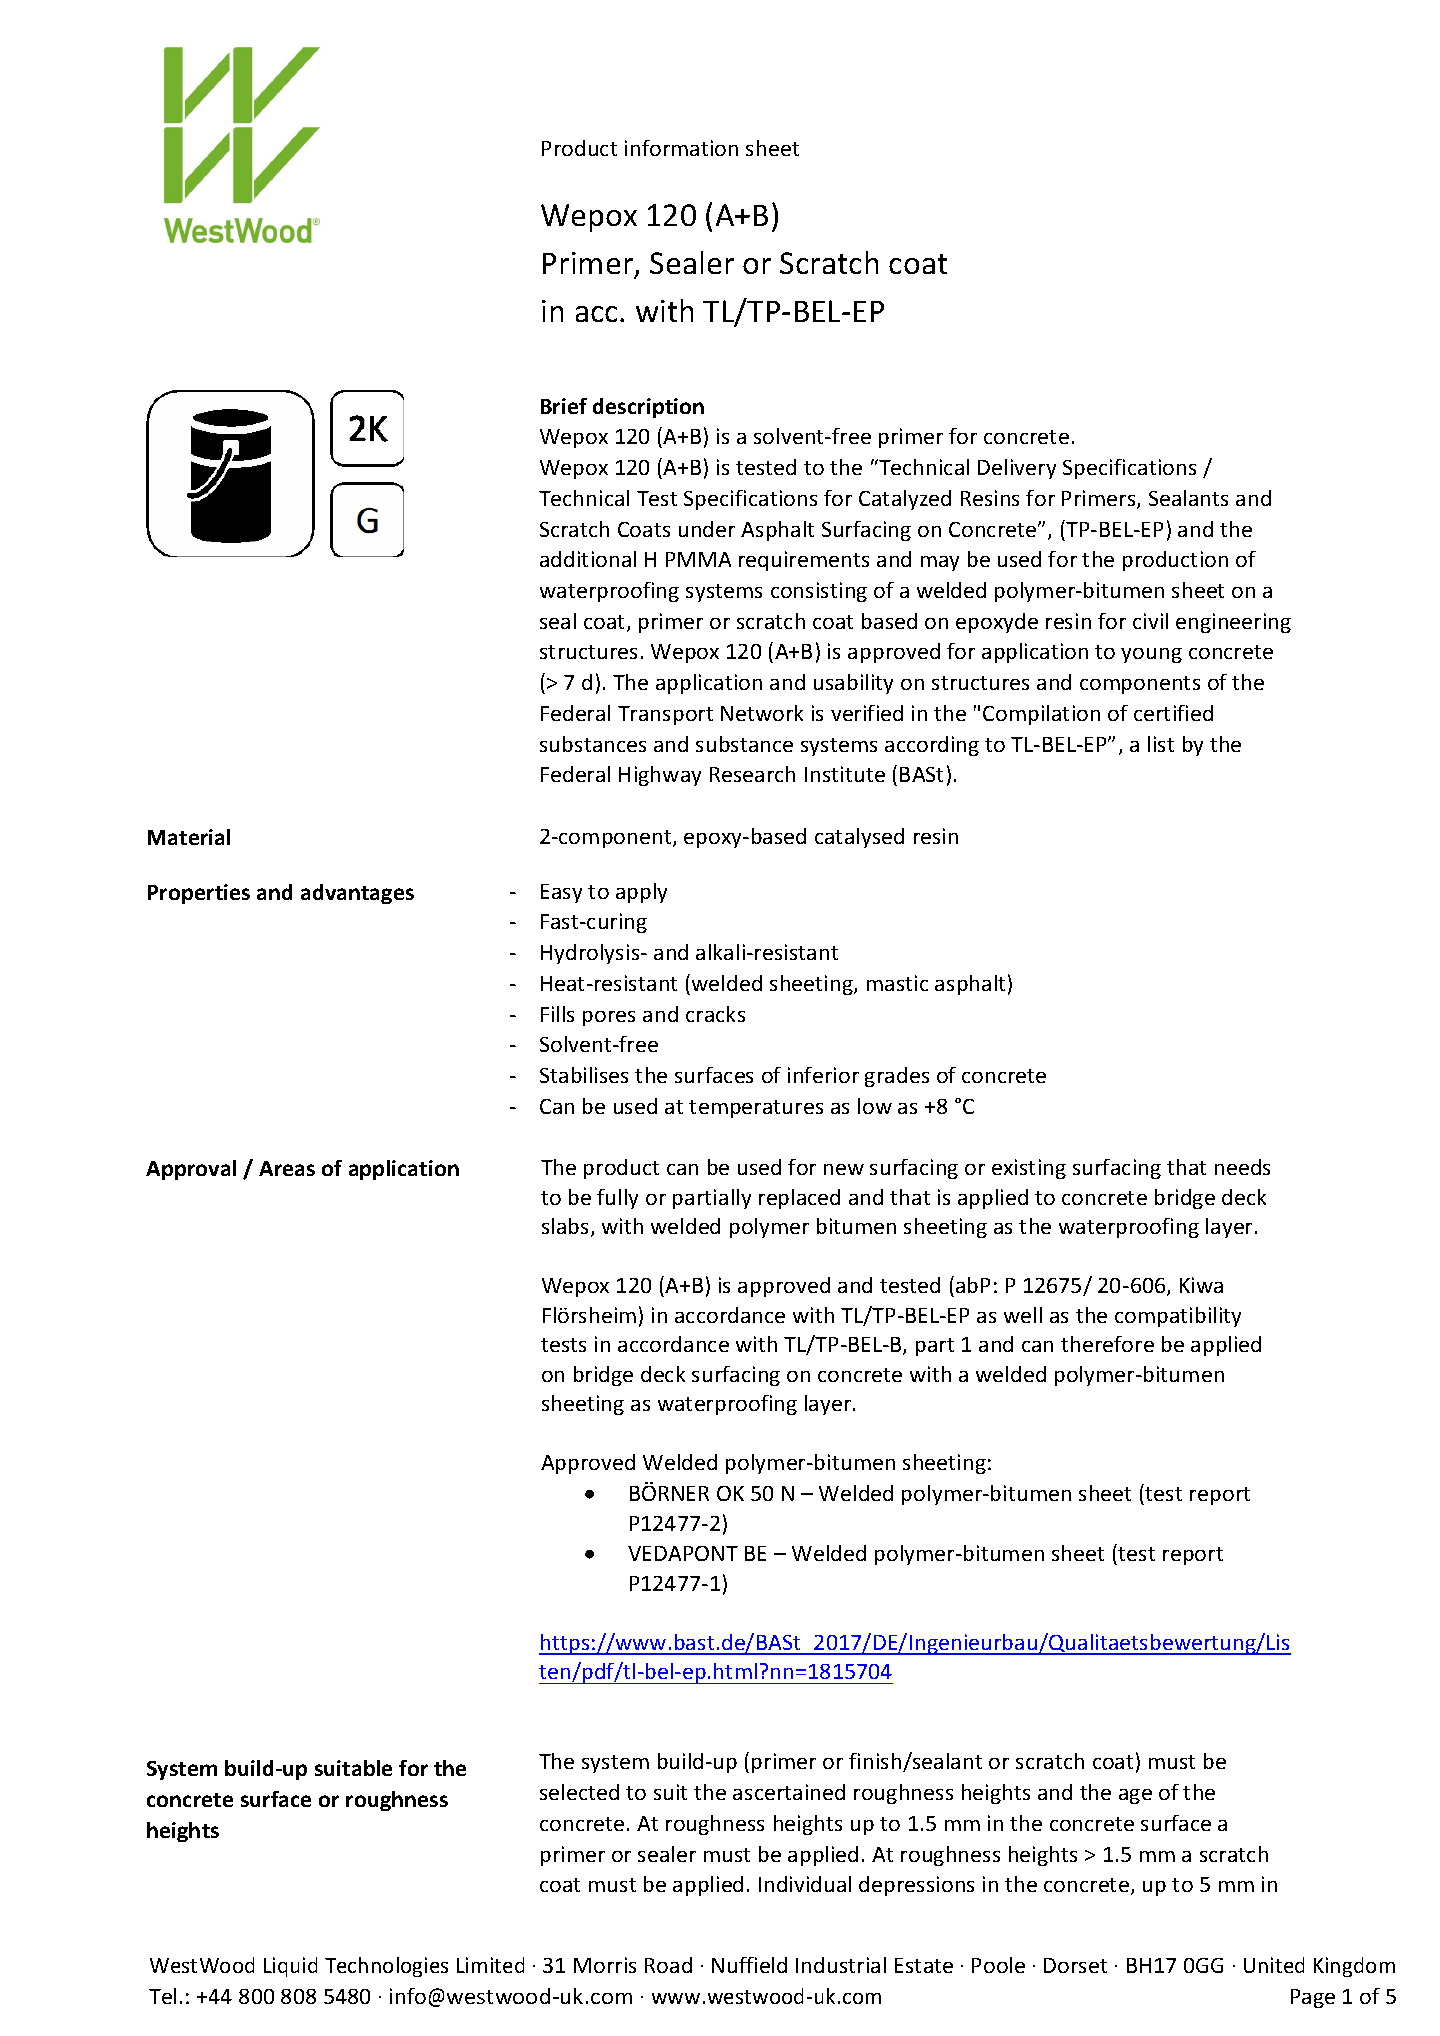 This document has height=2036, width=1440. I want to click on cracks, so click(715, 1014).
